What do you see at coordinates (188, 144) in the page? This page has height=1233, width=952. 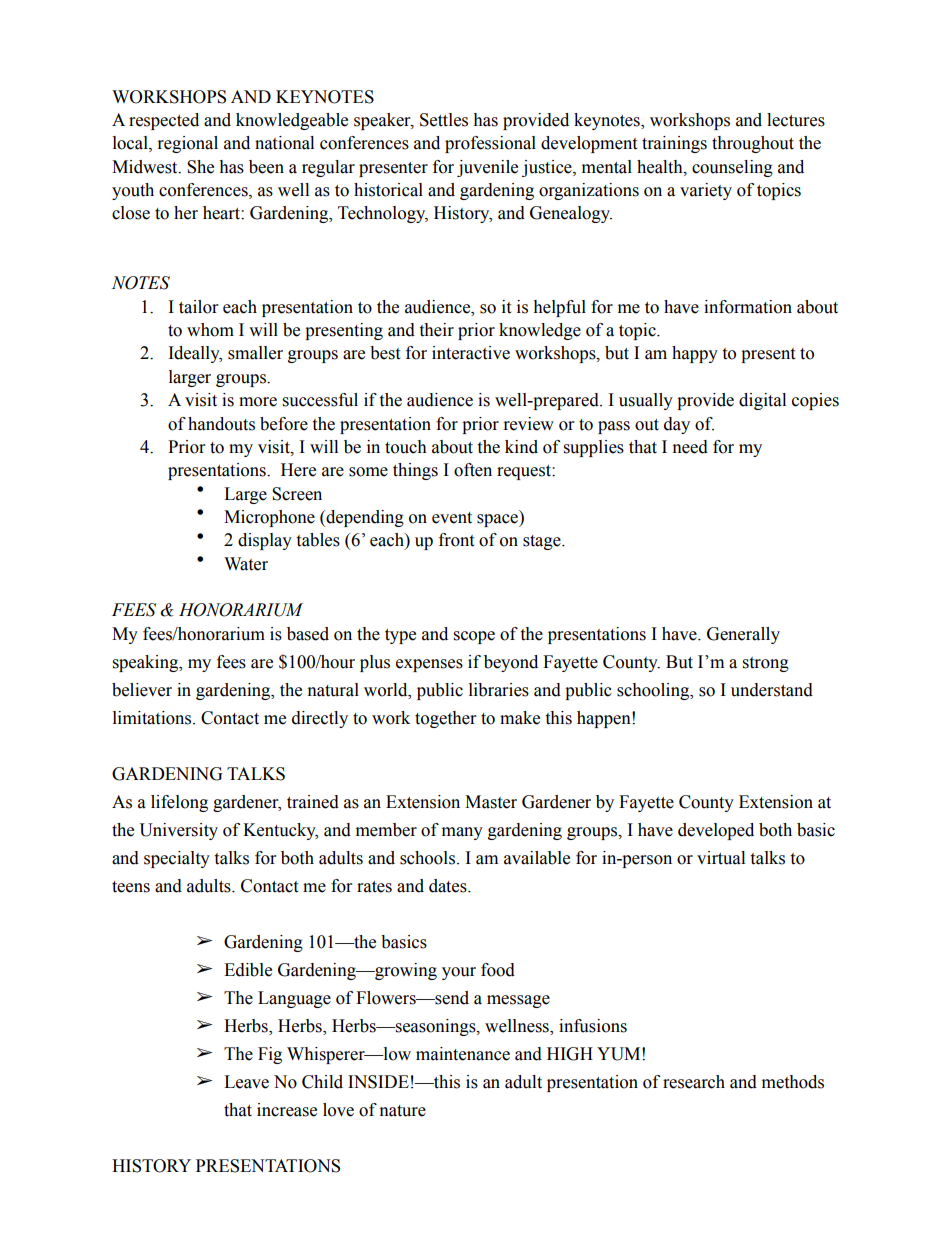 I see `regional` at bounding box center [188, 144].
